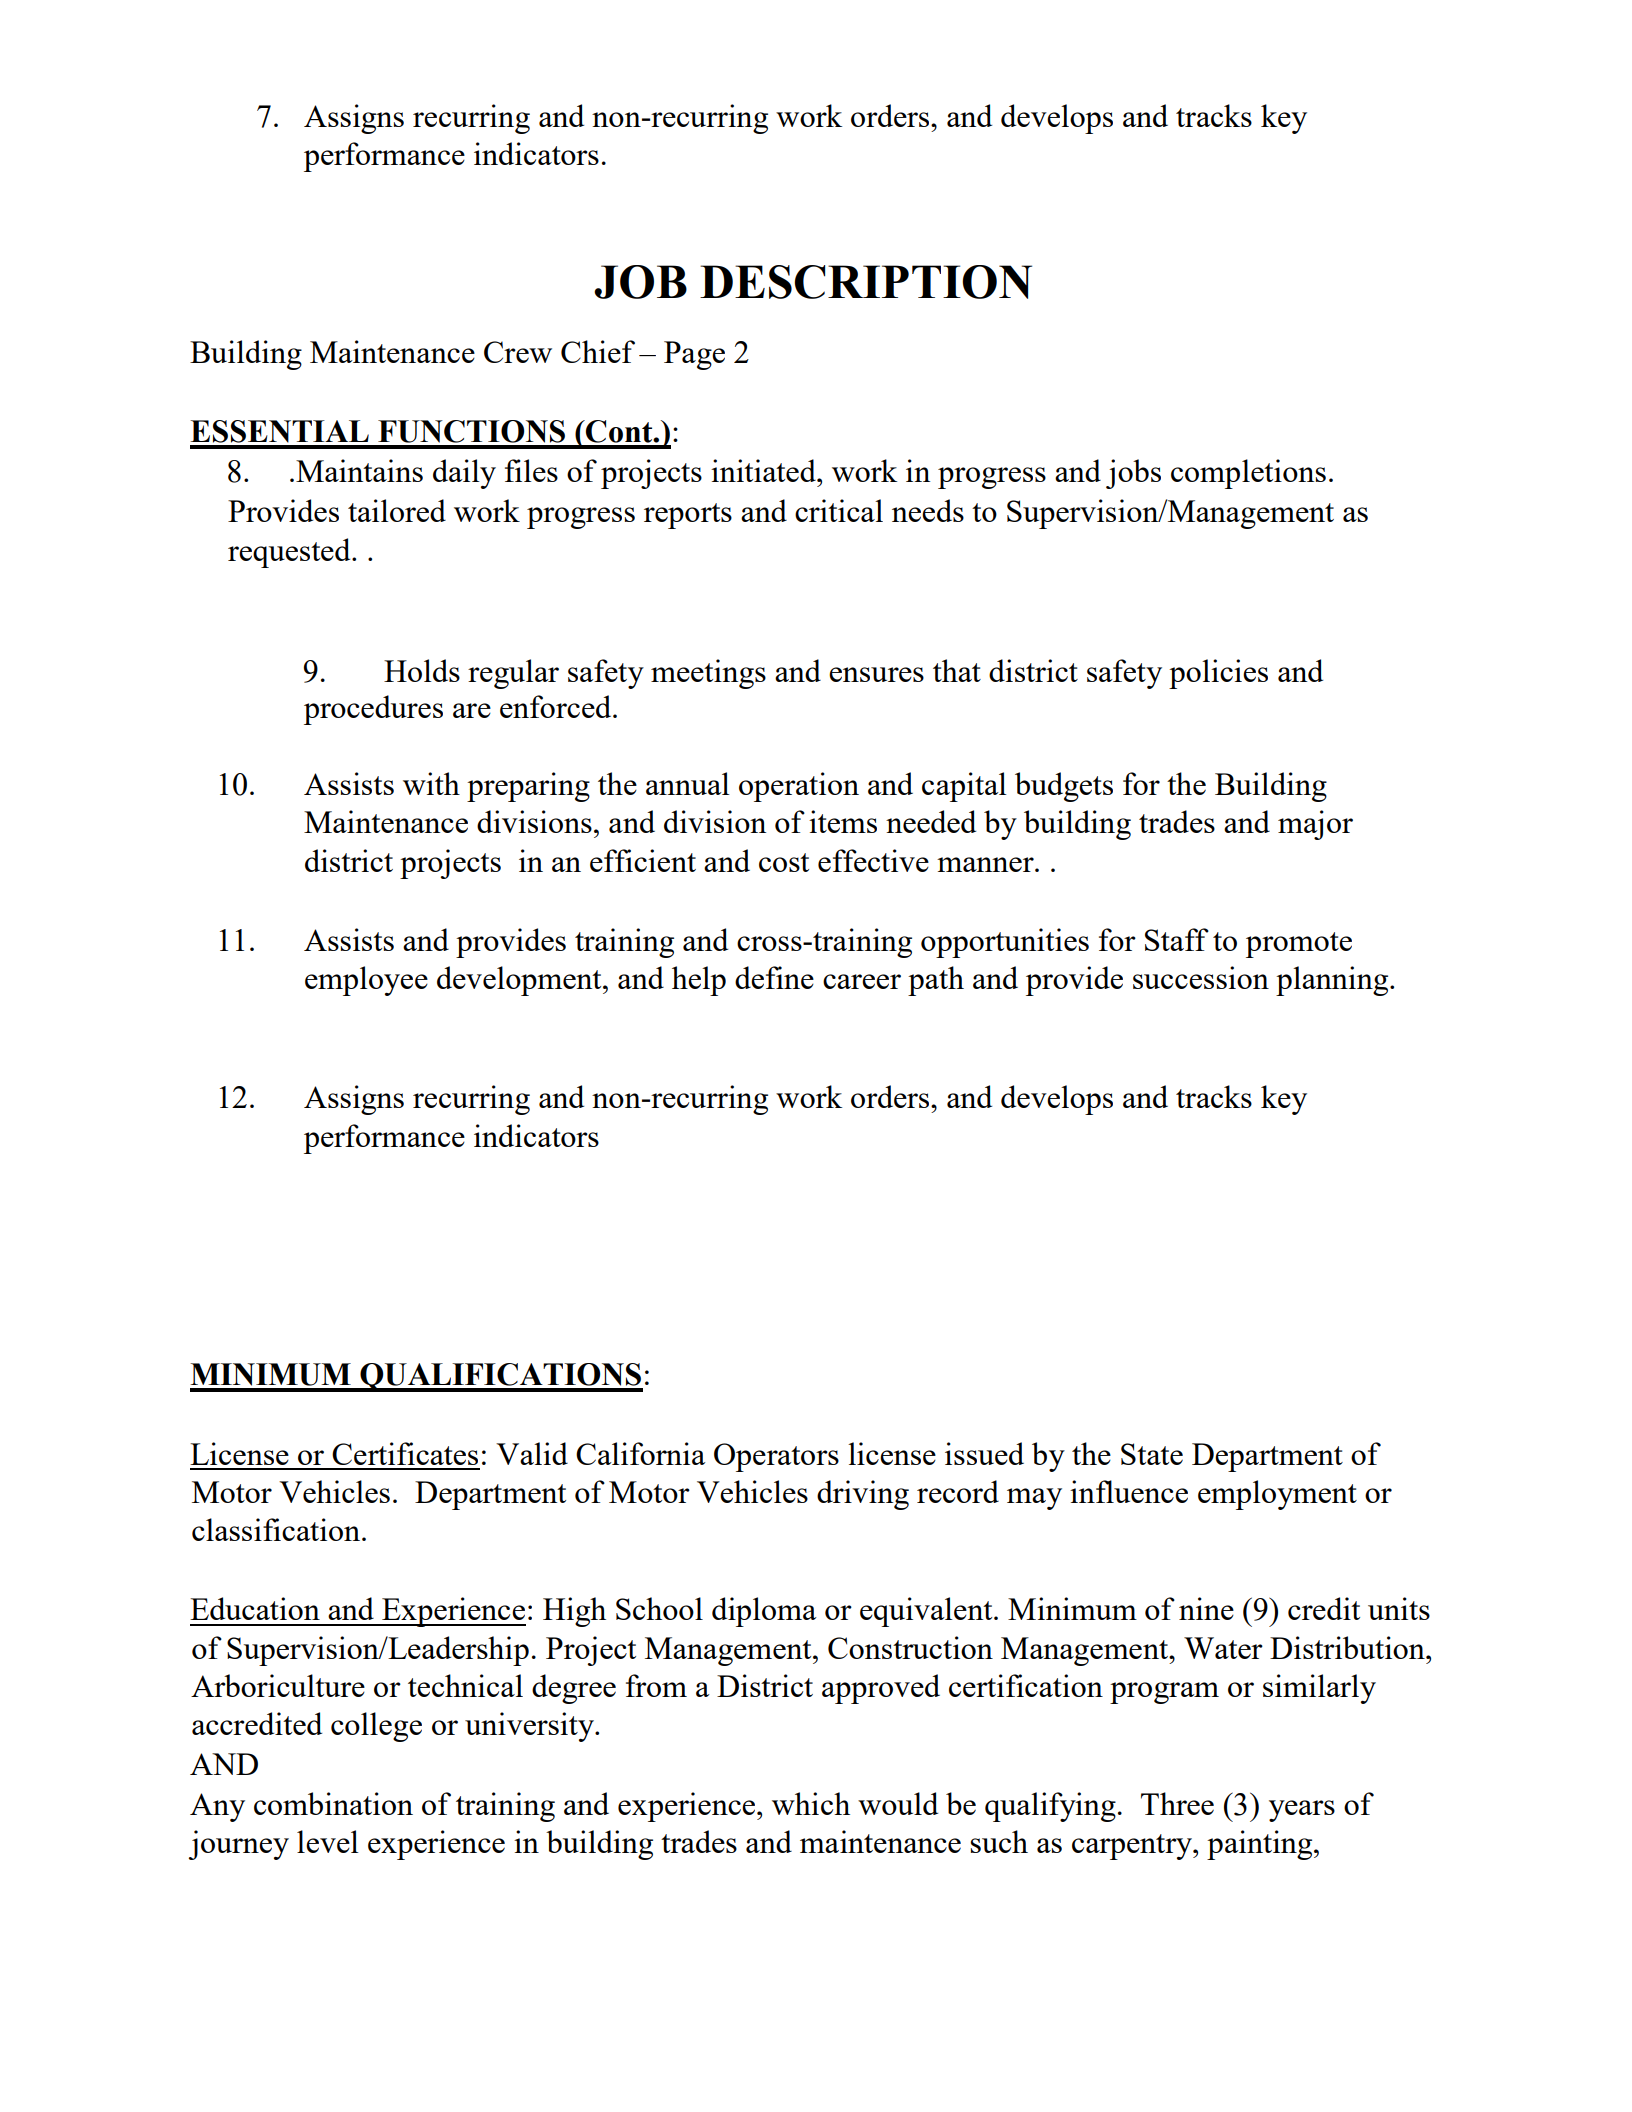  I want to click on which, so click(811, 1803).
